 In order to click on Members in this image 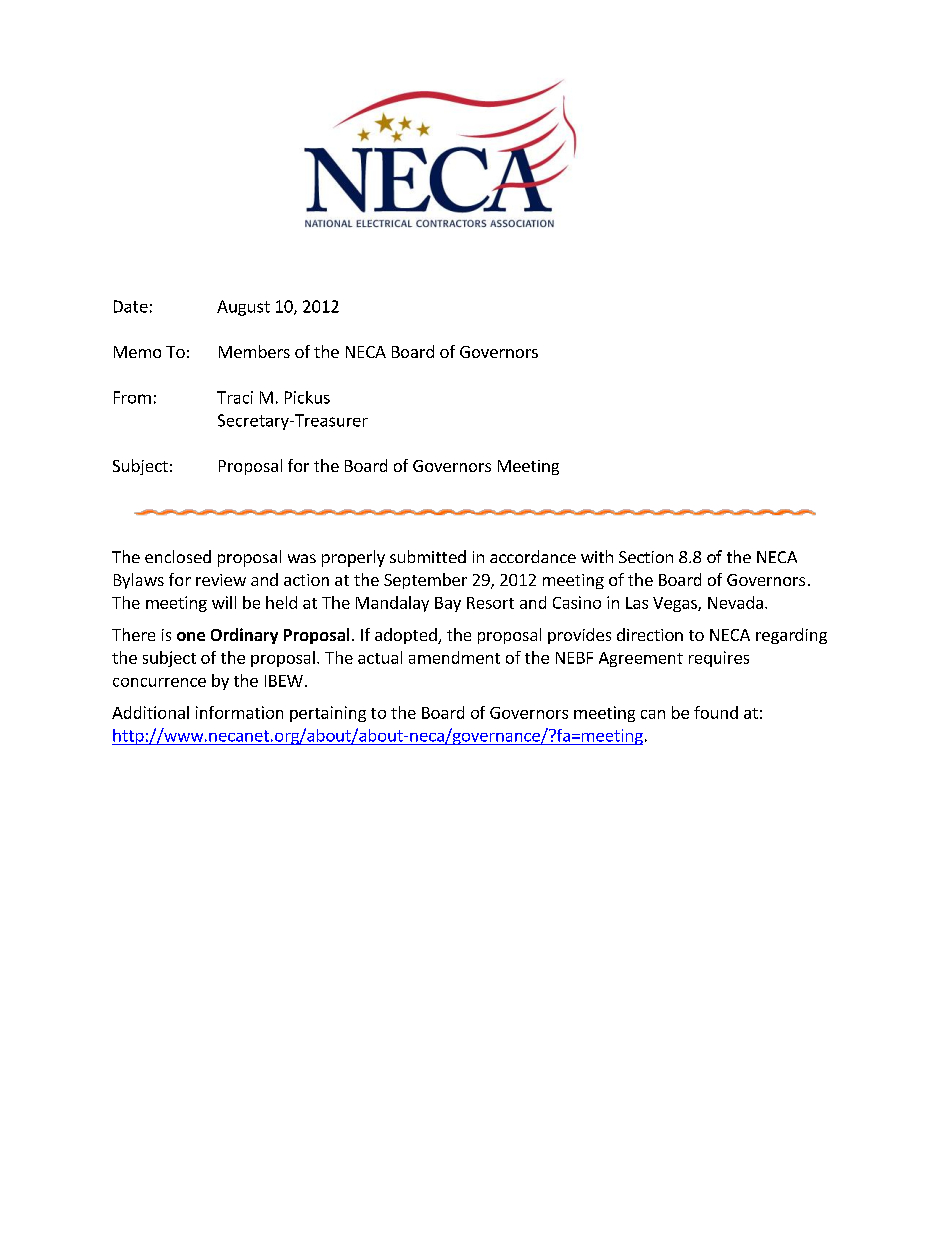, I will do `click(254, 351)`.
